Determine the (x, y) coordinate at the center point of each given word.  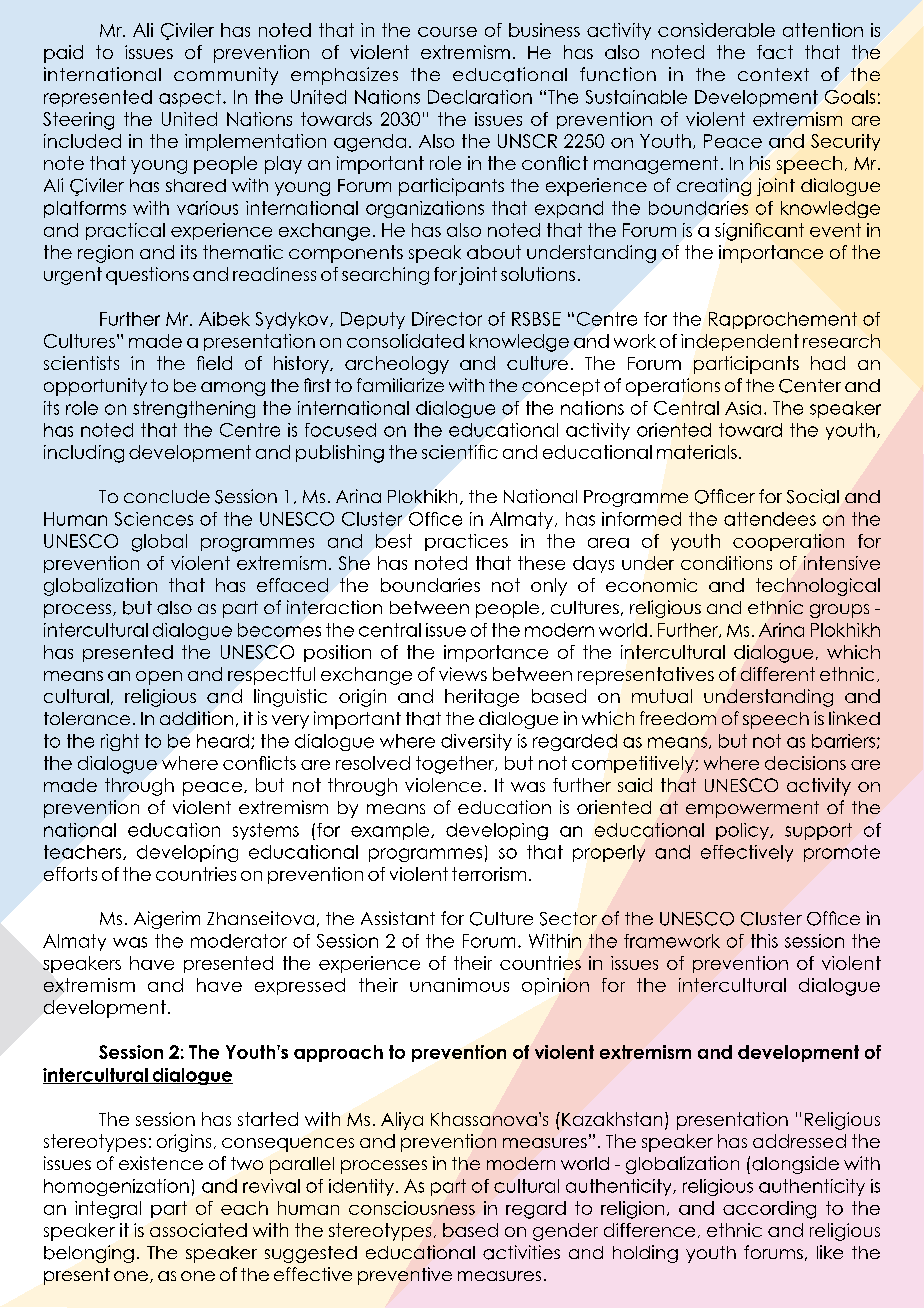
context (773, 74)
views (463, 674)
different (778, 674)
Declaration (480, 97)
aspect (191, 98)
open (159, 678)
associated (198, 1230)
